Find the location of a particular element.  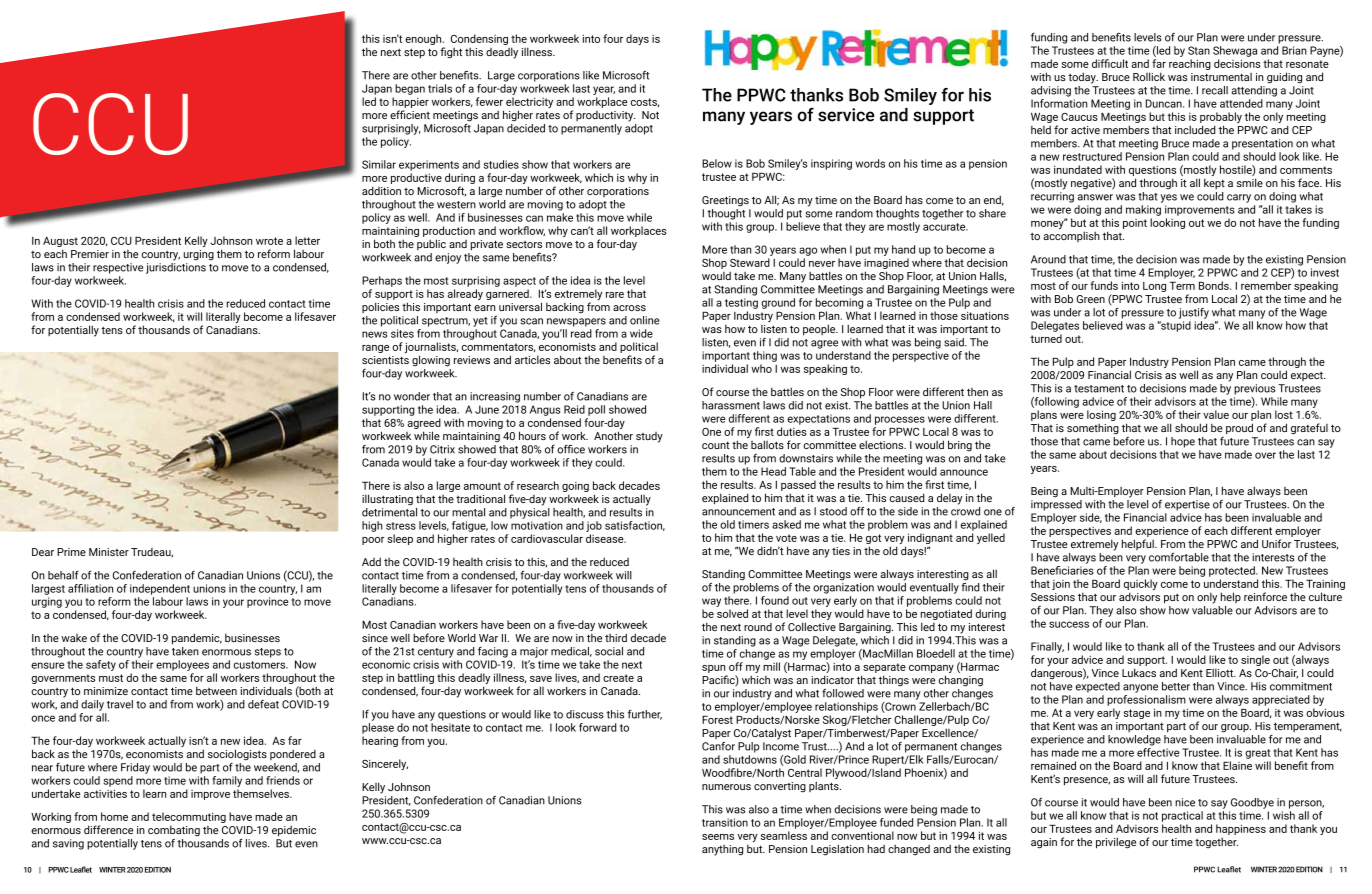

Citrix is located at coordinates (442, 449).
